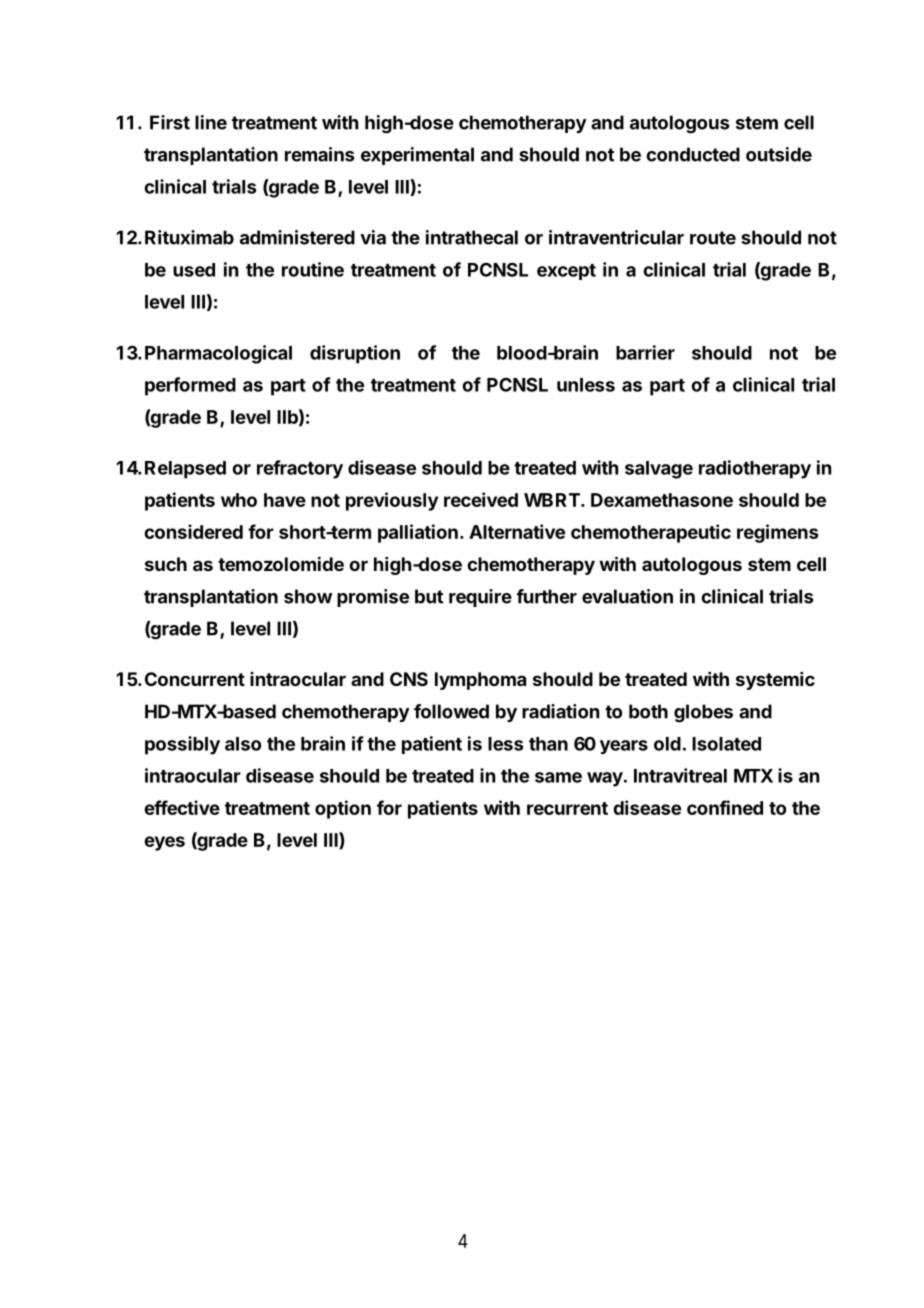  I want to click on effective, so click(182, 807).
